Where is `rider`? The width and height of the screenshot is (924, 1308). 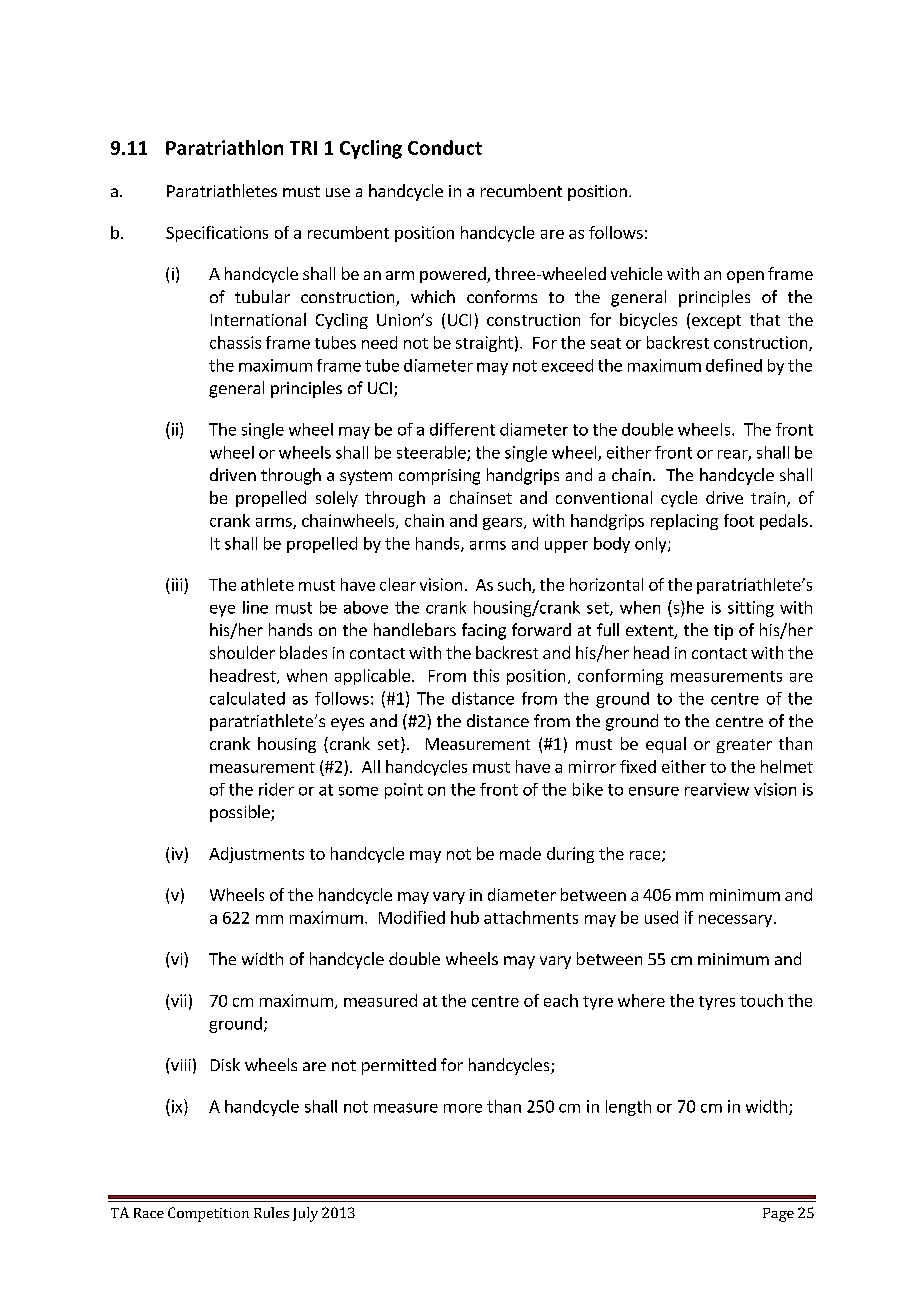
rider is located at coordinates (276, 789).
